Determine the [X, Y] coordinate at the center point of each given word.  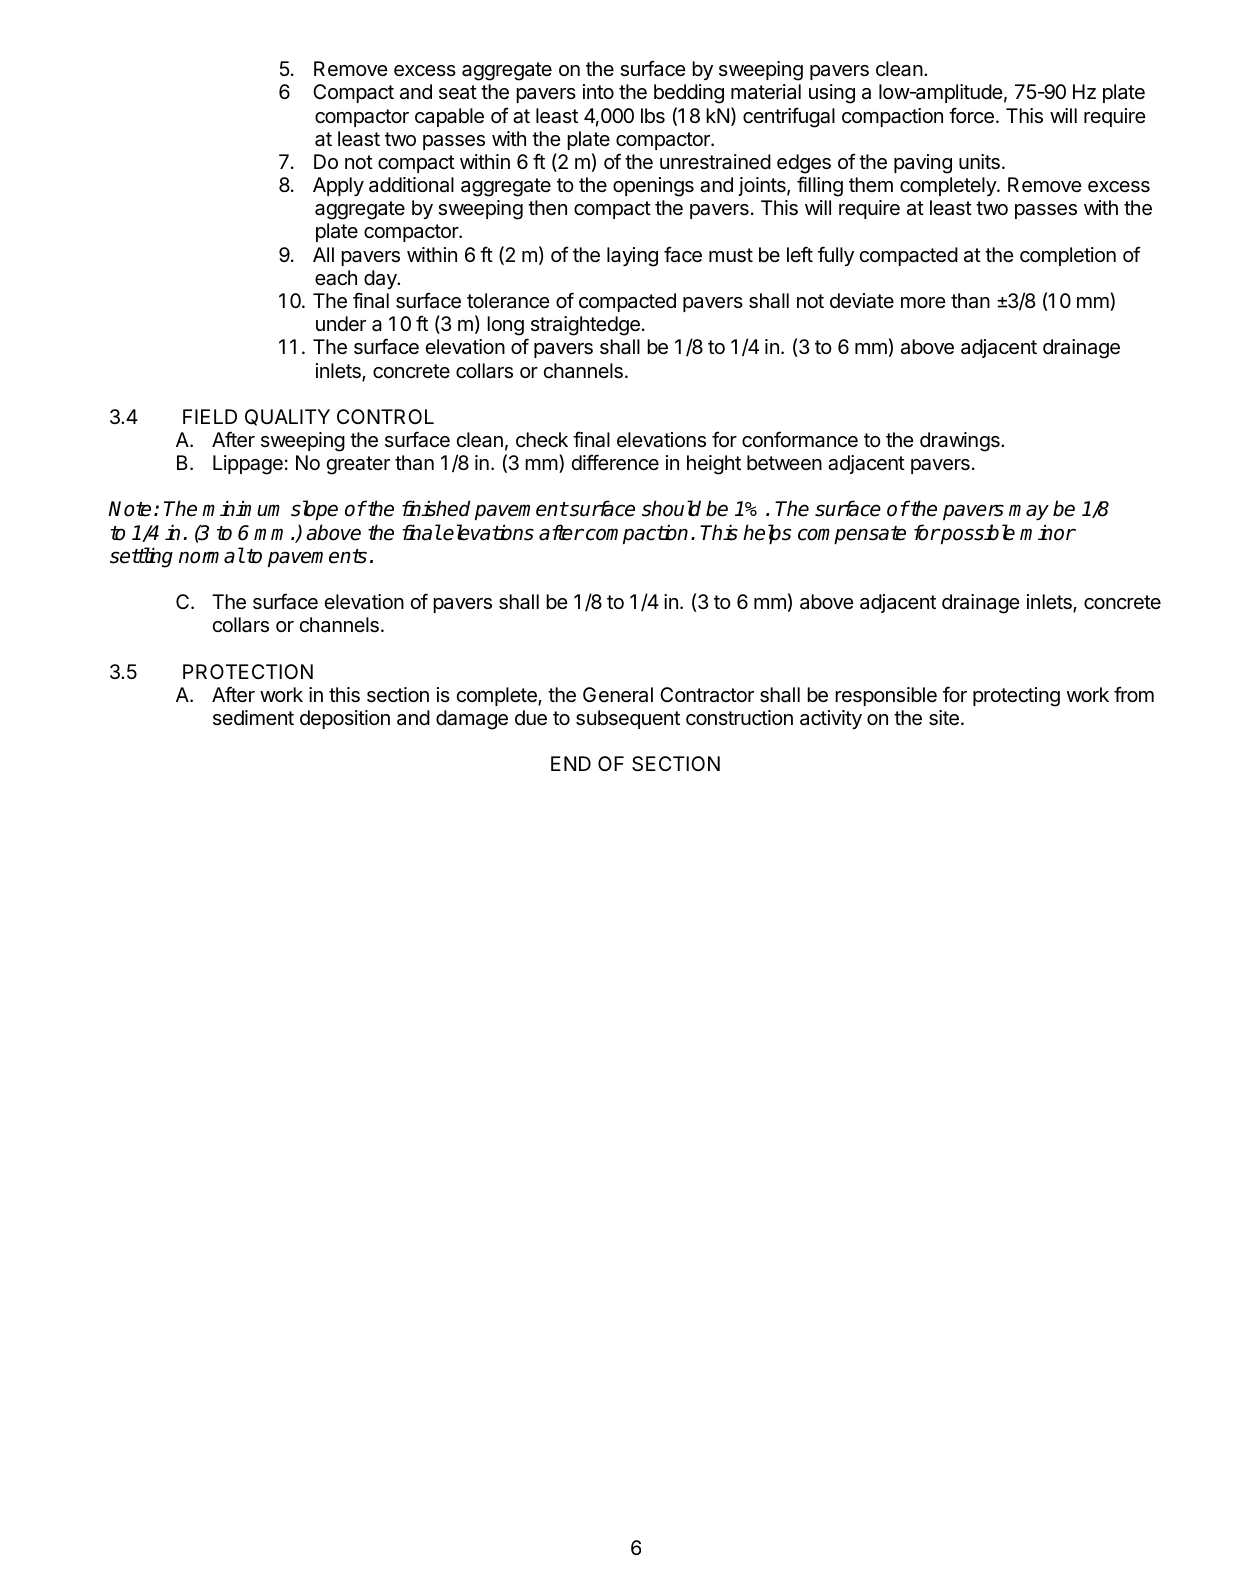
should [671, 508]
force [971, 115]
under [341, 323]
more [923, 302]
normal [211, 555]
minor [1048, 532]
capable [449, 117]
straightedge [585, 326]
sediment [253, 717]
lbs [653, 116]
